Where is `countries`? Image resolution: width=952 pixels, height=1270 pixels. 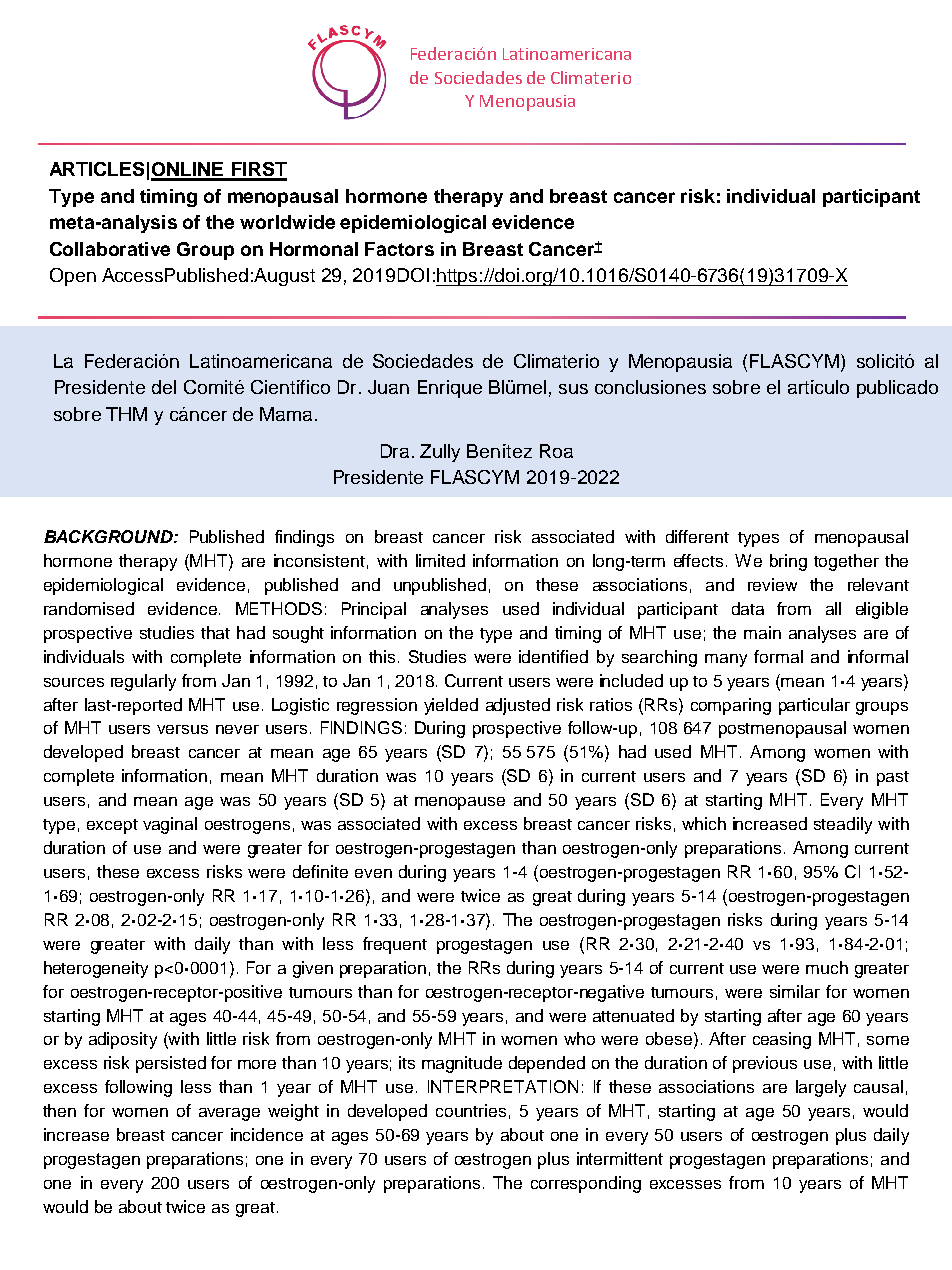 countries is located at coordinates (471, 1110).
